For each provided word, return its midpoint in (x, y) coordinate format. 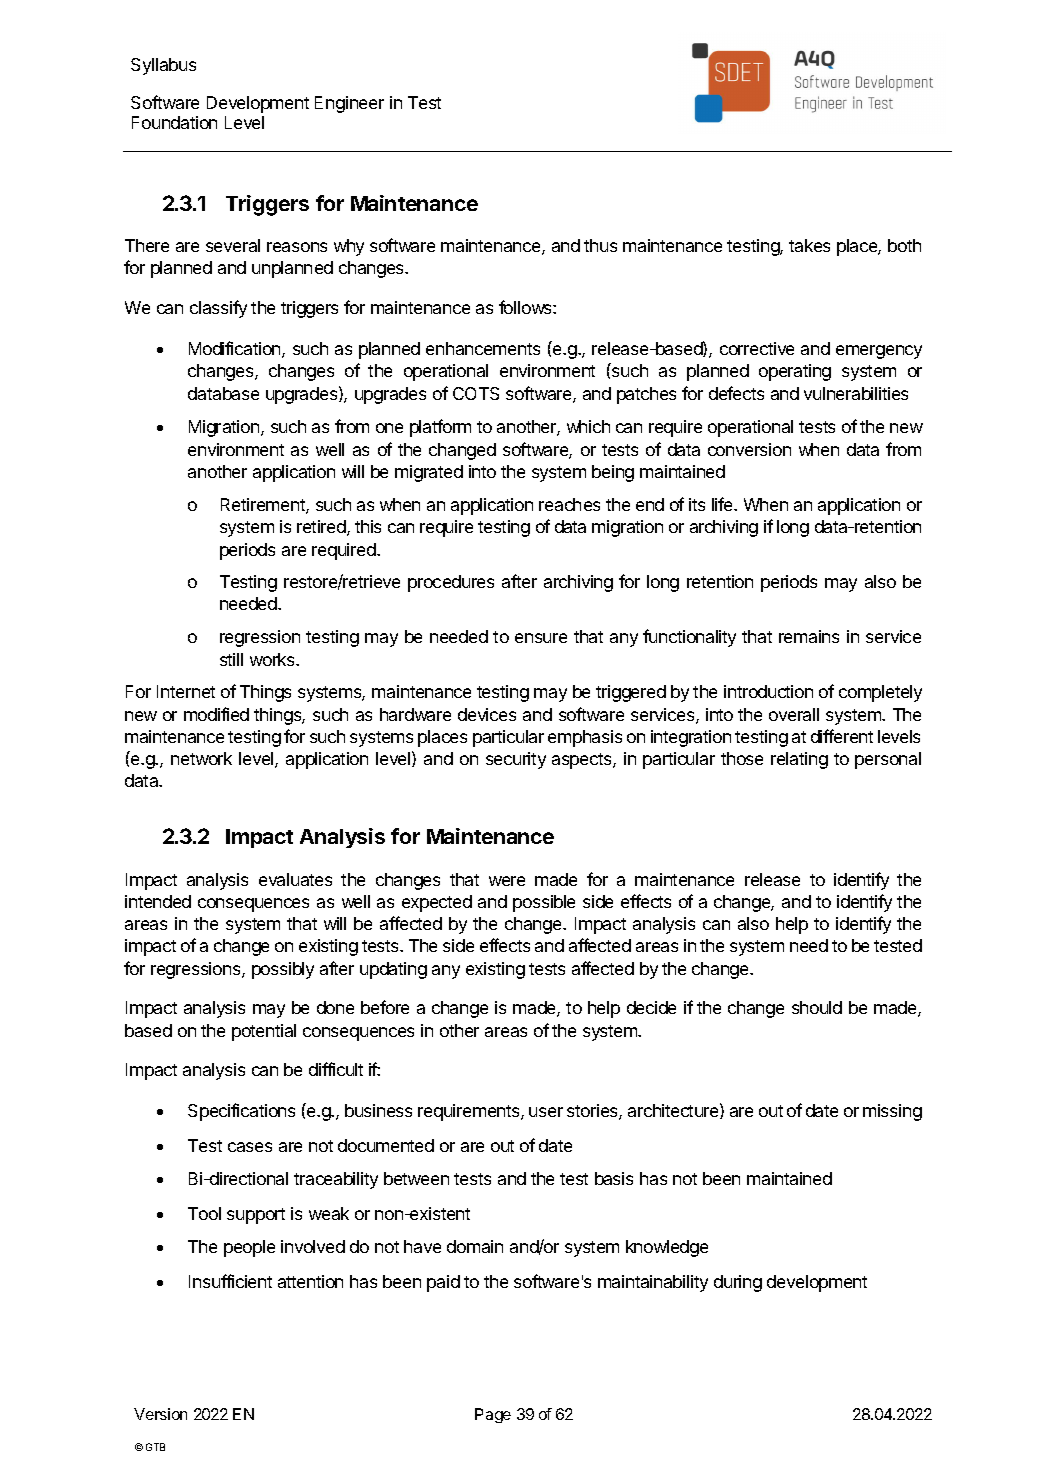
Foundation (174, 122)
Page (493, 1415)
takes (809, 245)
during (738, 1283)
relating (799, 760)
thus (600, 245)
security (516, 760)
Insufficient (230, 1281)
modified (216, 714)
